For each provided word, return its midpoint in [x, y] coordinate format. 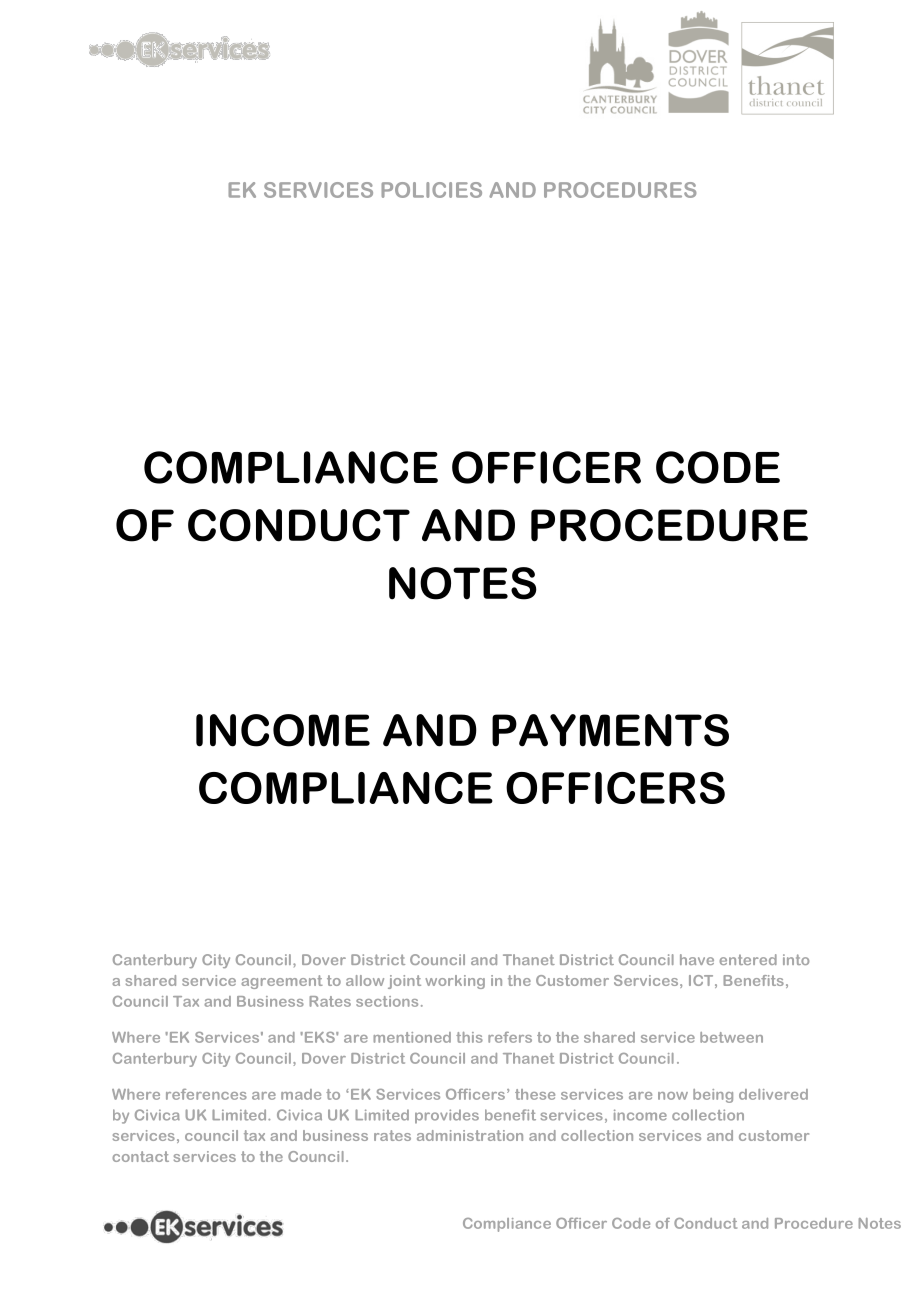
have [697, 959]
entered [748, 959]
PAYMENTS [610, 730]
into [796, 959]
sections [387, 1001]
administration [470, 1135]
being [713, 1096]
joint [404, 982]
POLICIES [431, 190]
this [469, 1037]
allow [365, 980]
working [455, 982]
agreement [282, 982]
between [731, 1037]
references [206, 1094]
